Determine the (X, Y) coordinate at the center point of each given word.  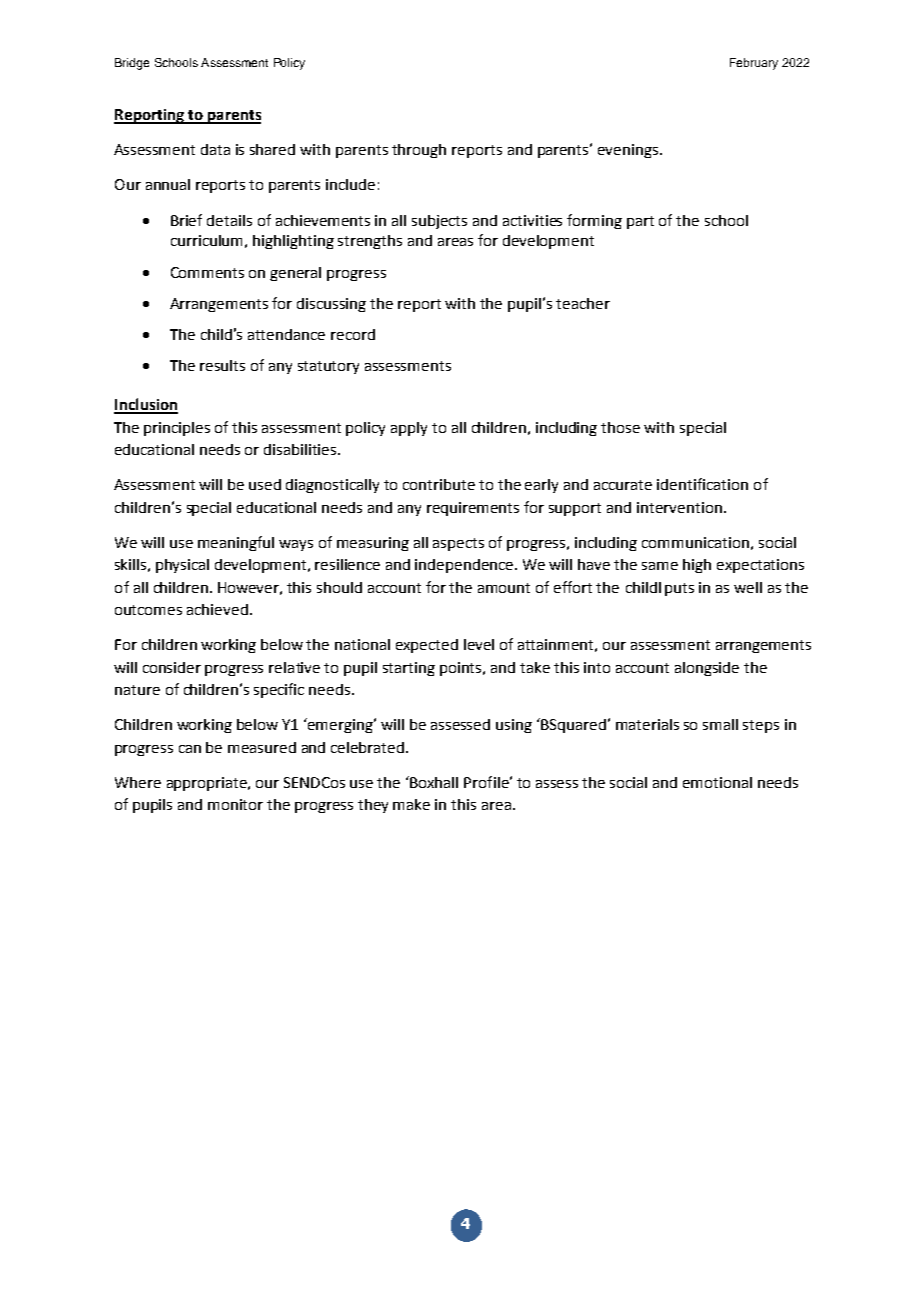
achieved (217, 609)
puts (679, 589)
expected (427, 646)
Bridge (132, 64)
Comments (207, 272)
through (419, 151)
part (640, 222)
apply (409, 429)
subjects (439, 222)
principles (177, 429)
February (754, 64)
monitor (235, 804)
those (620, 427)
